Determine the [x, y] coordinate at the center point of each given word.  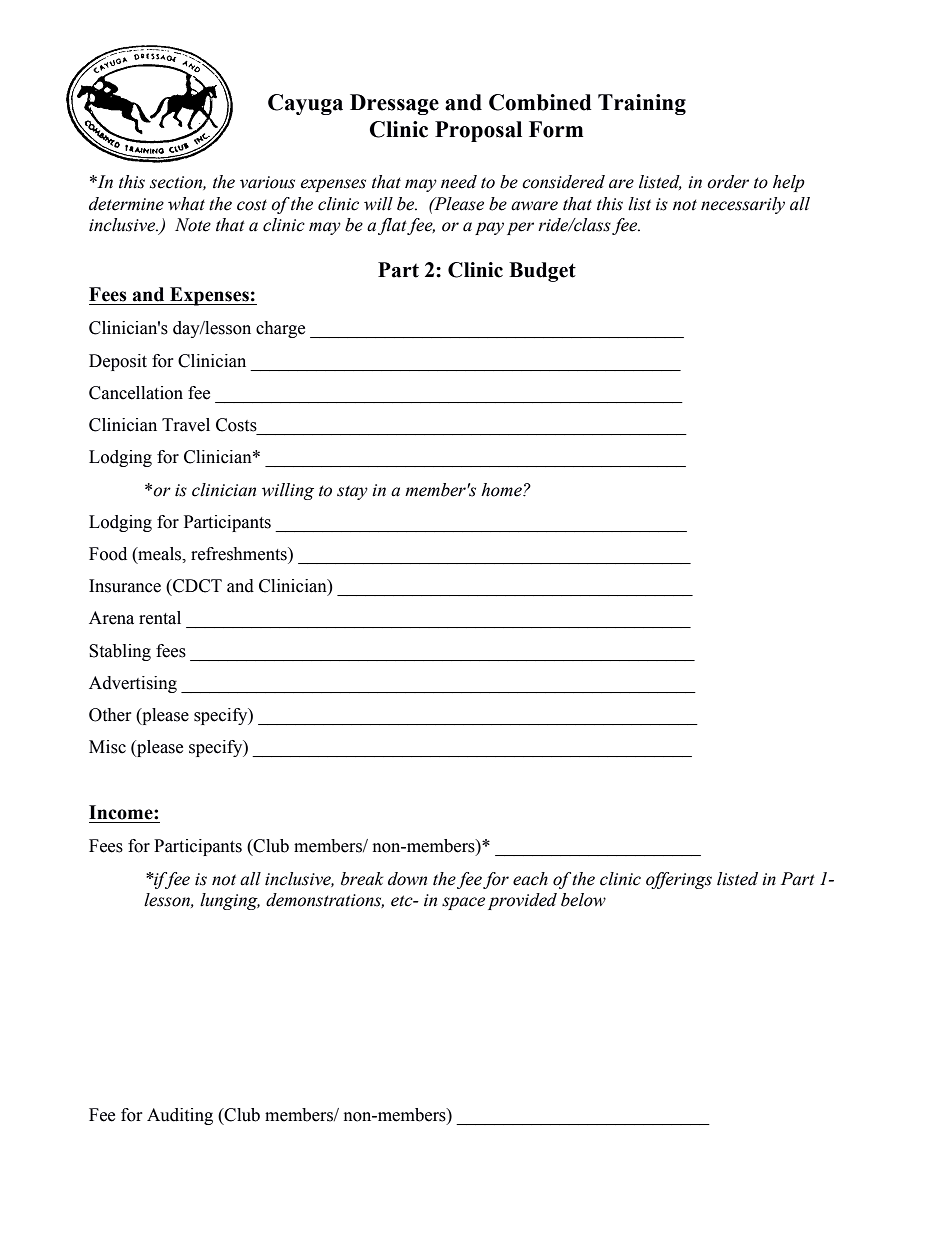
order [728, 182]
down [407, 879]
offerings [679, 880]
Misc [107, 747]
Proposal [478, 131]
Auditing [180, 1116]
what [186, 204]
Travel [186, 425]
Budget [542, 272]
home [502, 490]
